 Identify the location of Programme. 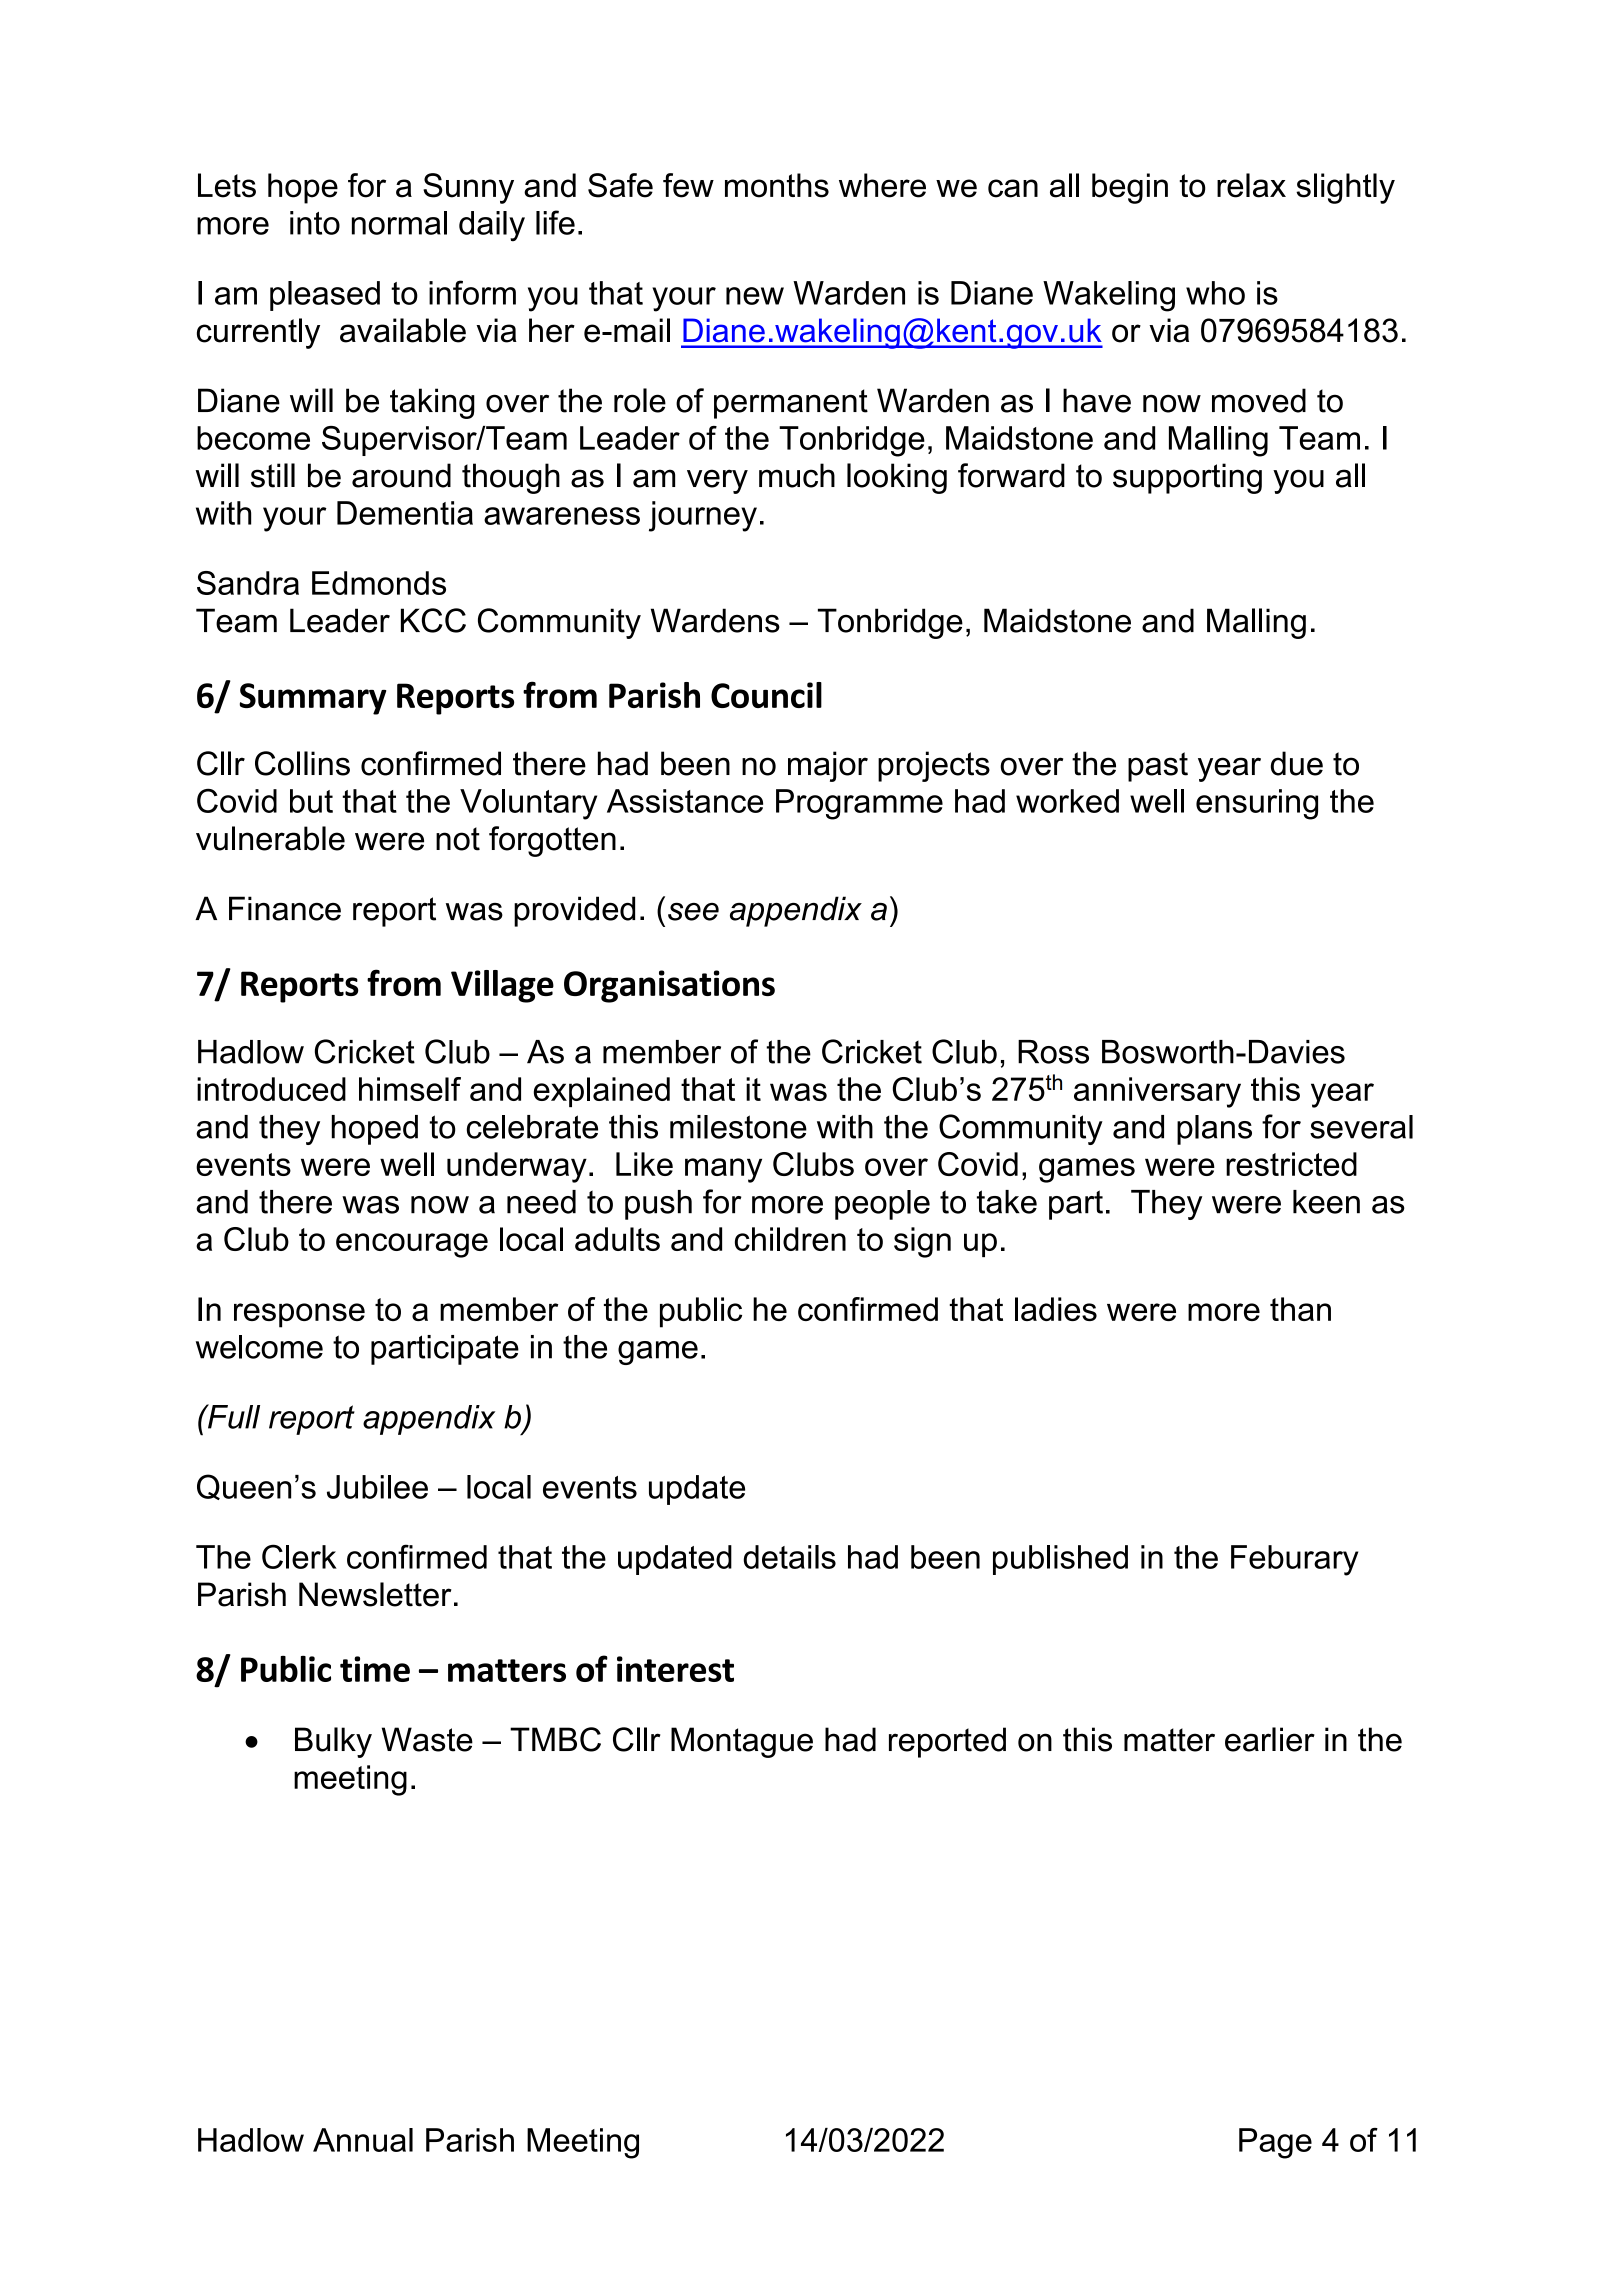
(859, 804).
